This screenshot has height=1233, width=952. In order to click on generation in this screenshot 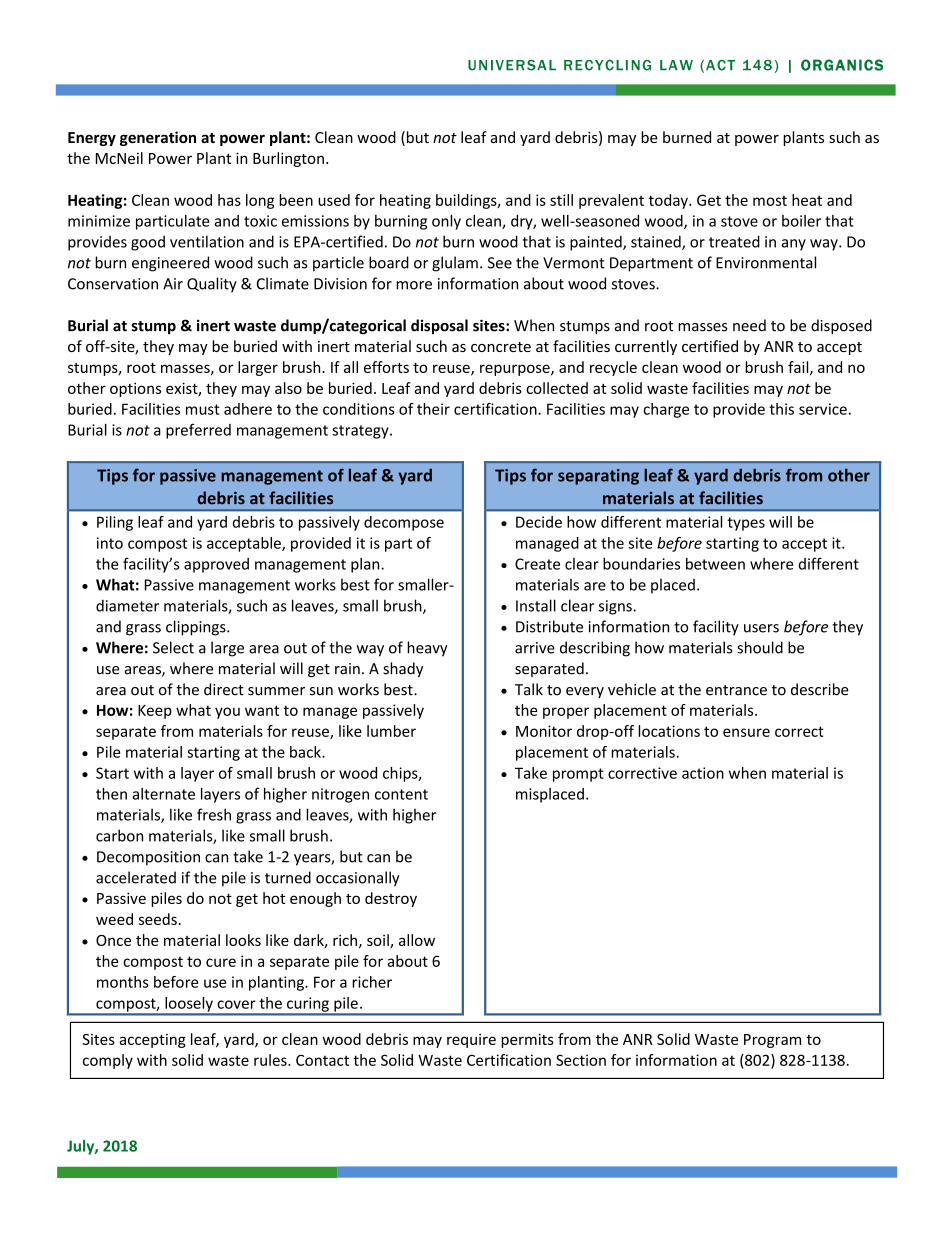, I will do `click(158, 138)`.
